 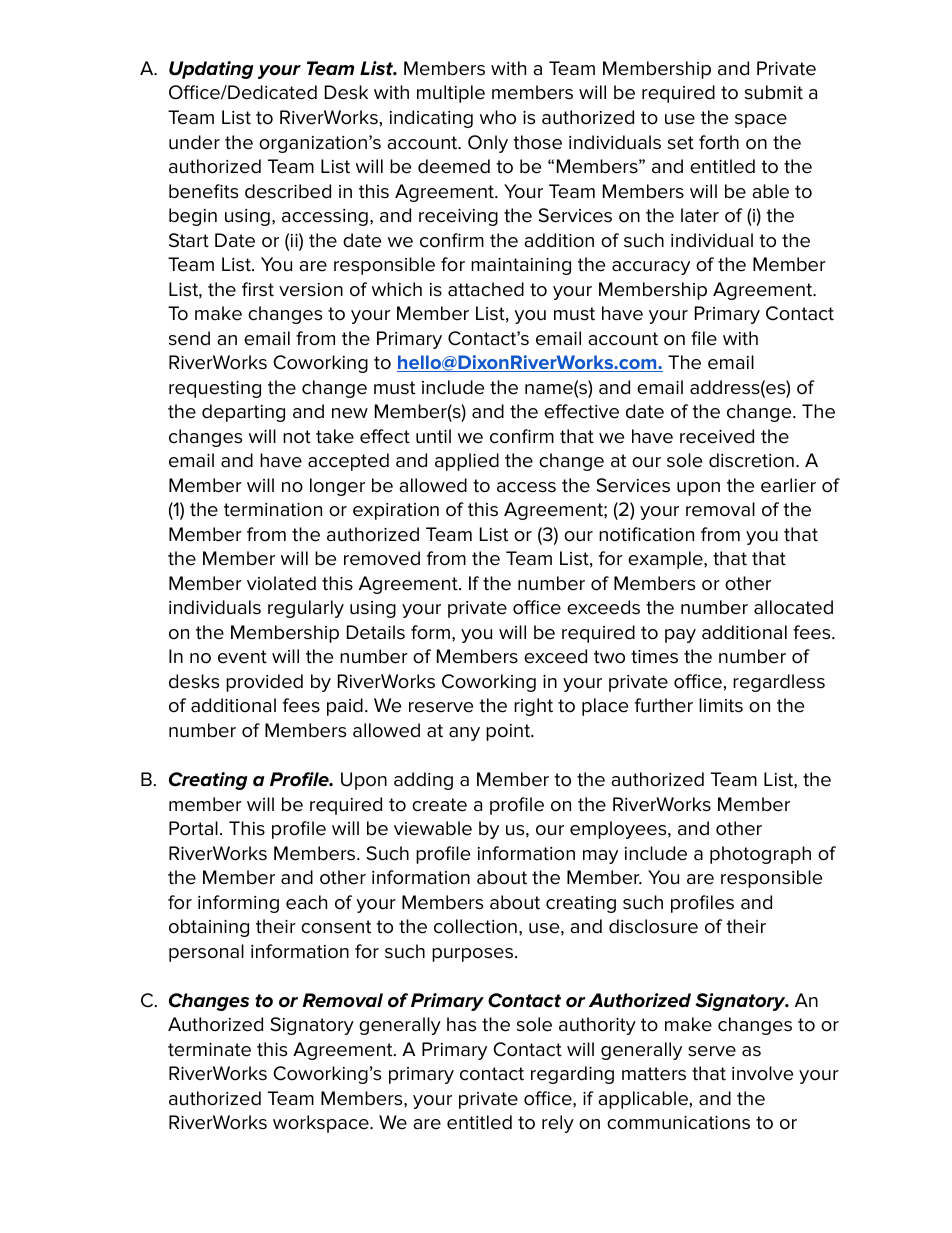 What do you see at coordinates (498, 117) in the image?
I see `who` at bounding box center [498, 117].
